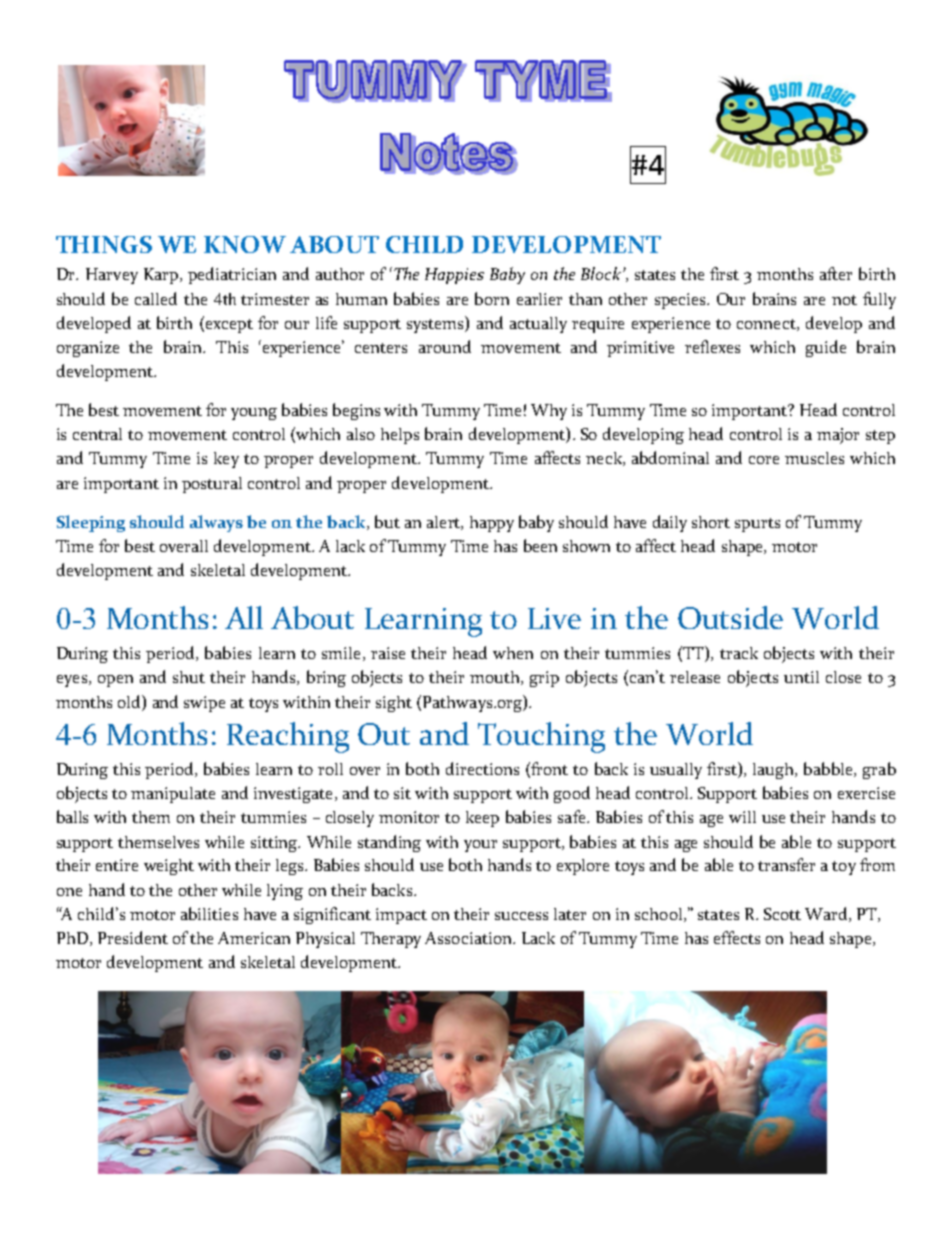  What do you see at coordinates (836, 273) in the screenshot?
I see `after` at bounding box center [836, 273].
